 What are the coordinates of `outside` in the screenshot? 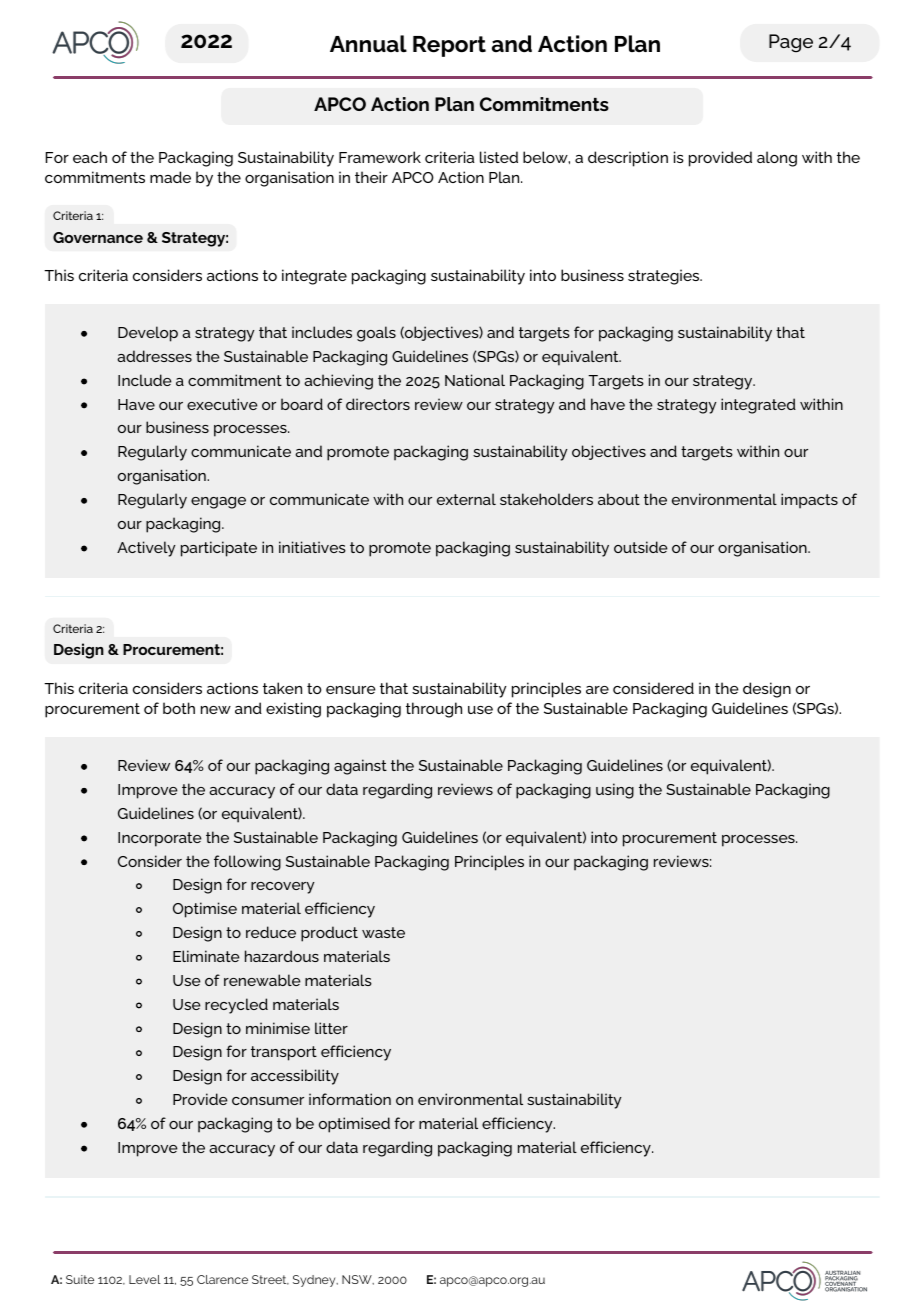 It's located at (641, 547).
